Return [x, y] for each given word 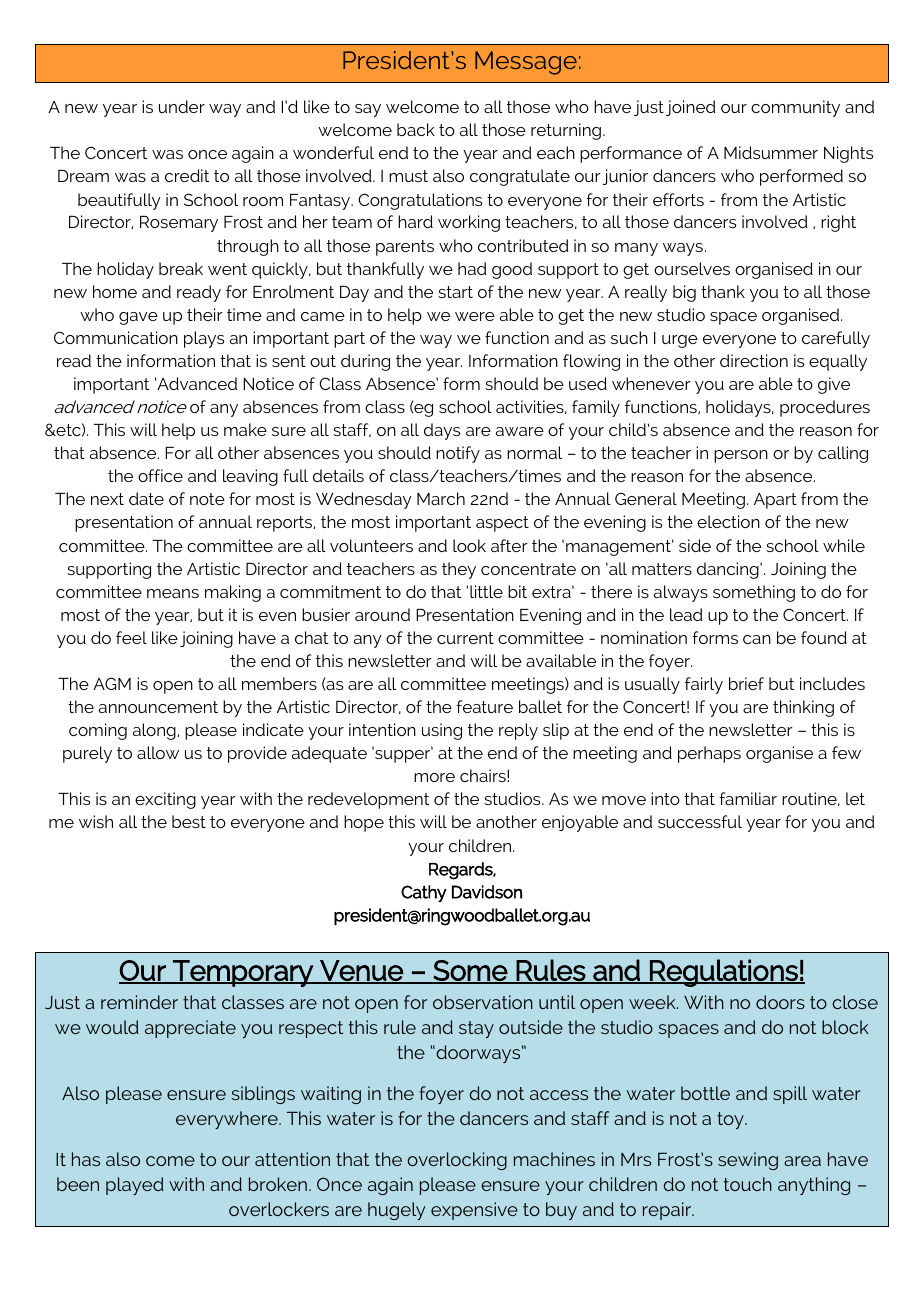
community [795, 108]
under [182, 106]
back [416, 129]
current [465, 638]
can [757, 639]
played [135, 1186]
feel [131, 637]
